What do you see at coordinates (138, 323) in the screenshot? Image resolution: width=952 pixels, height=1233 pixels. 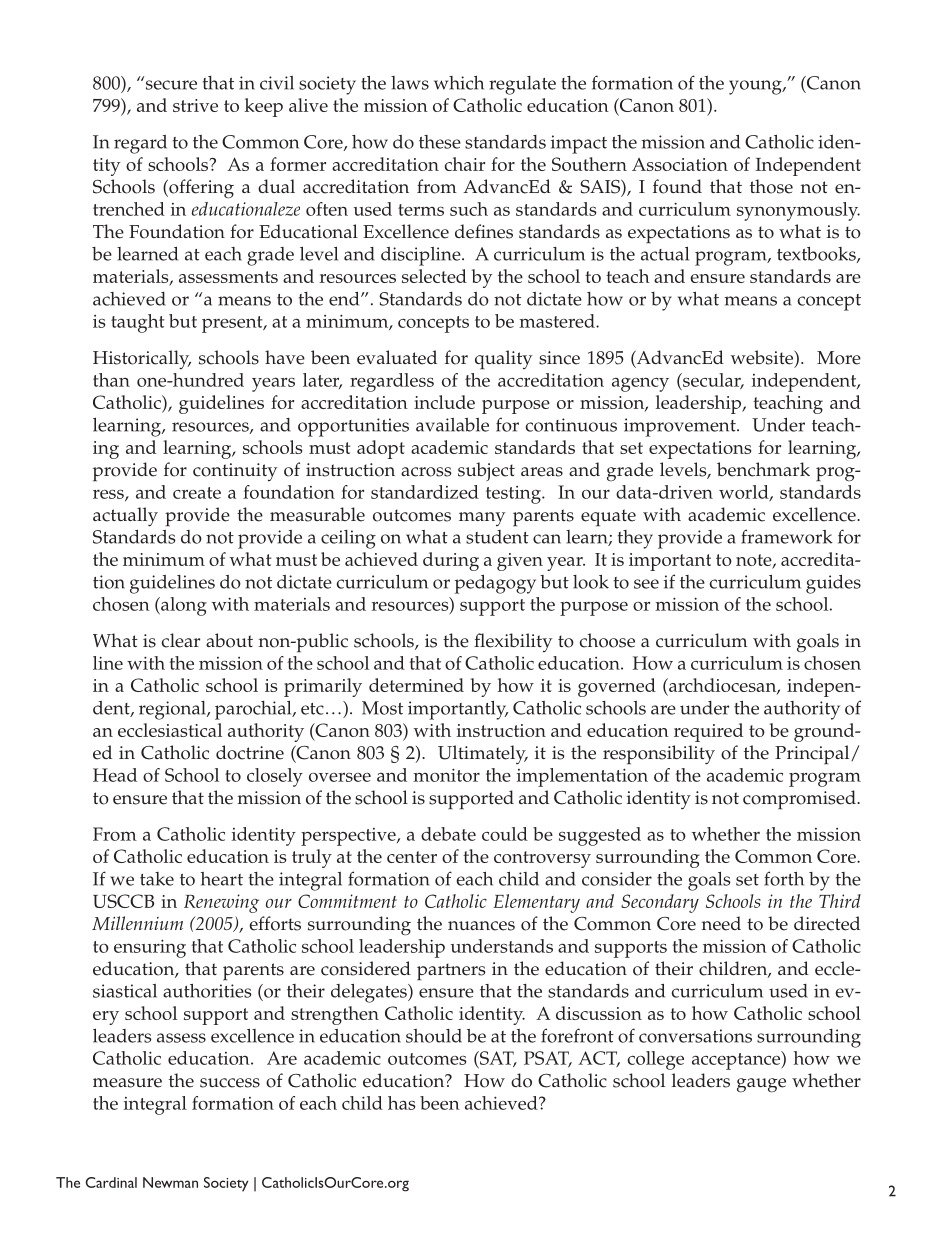 I see `taught` at bounding box center [138, 323].
